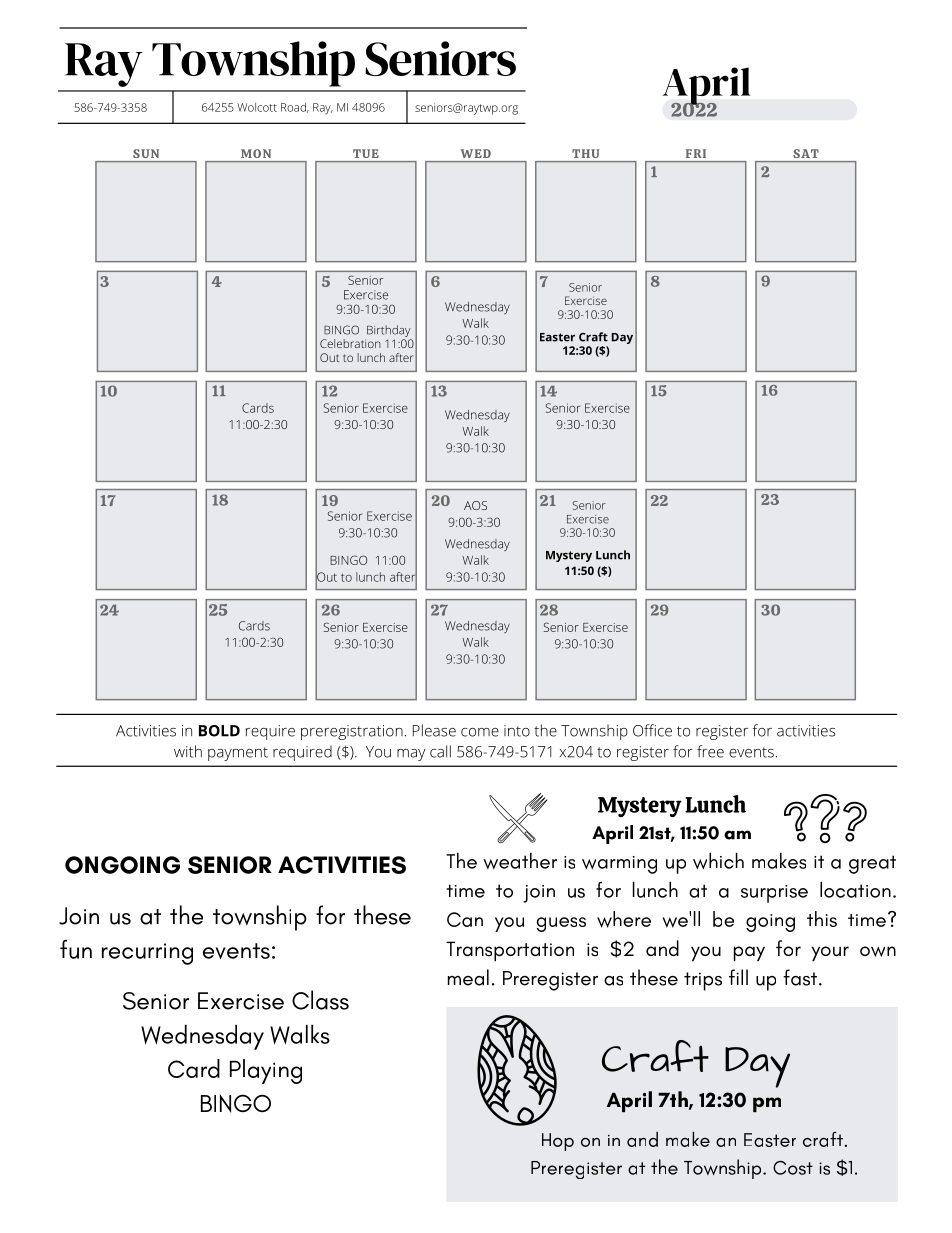  Describe the element at coordinates (266, 1071) in the screenshot. I see `Playing` at that location.
